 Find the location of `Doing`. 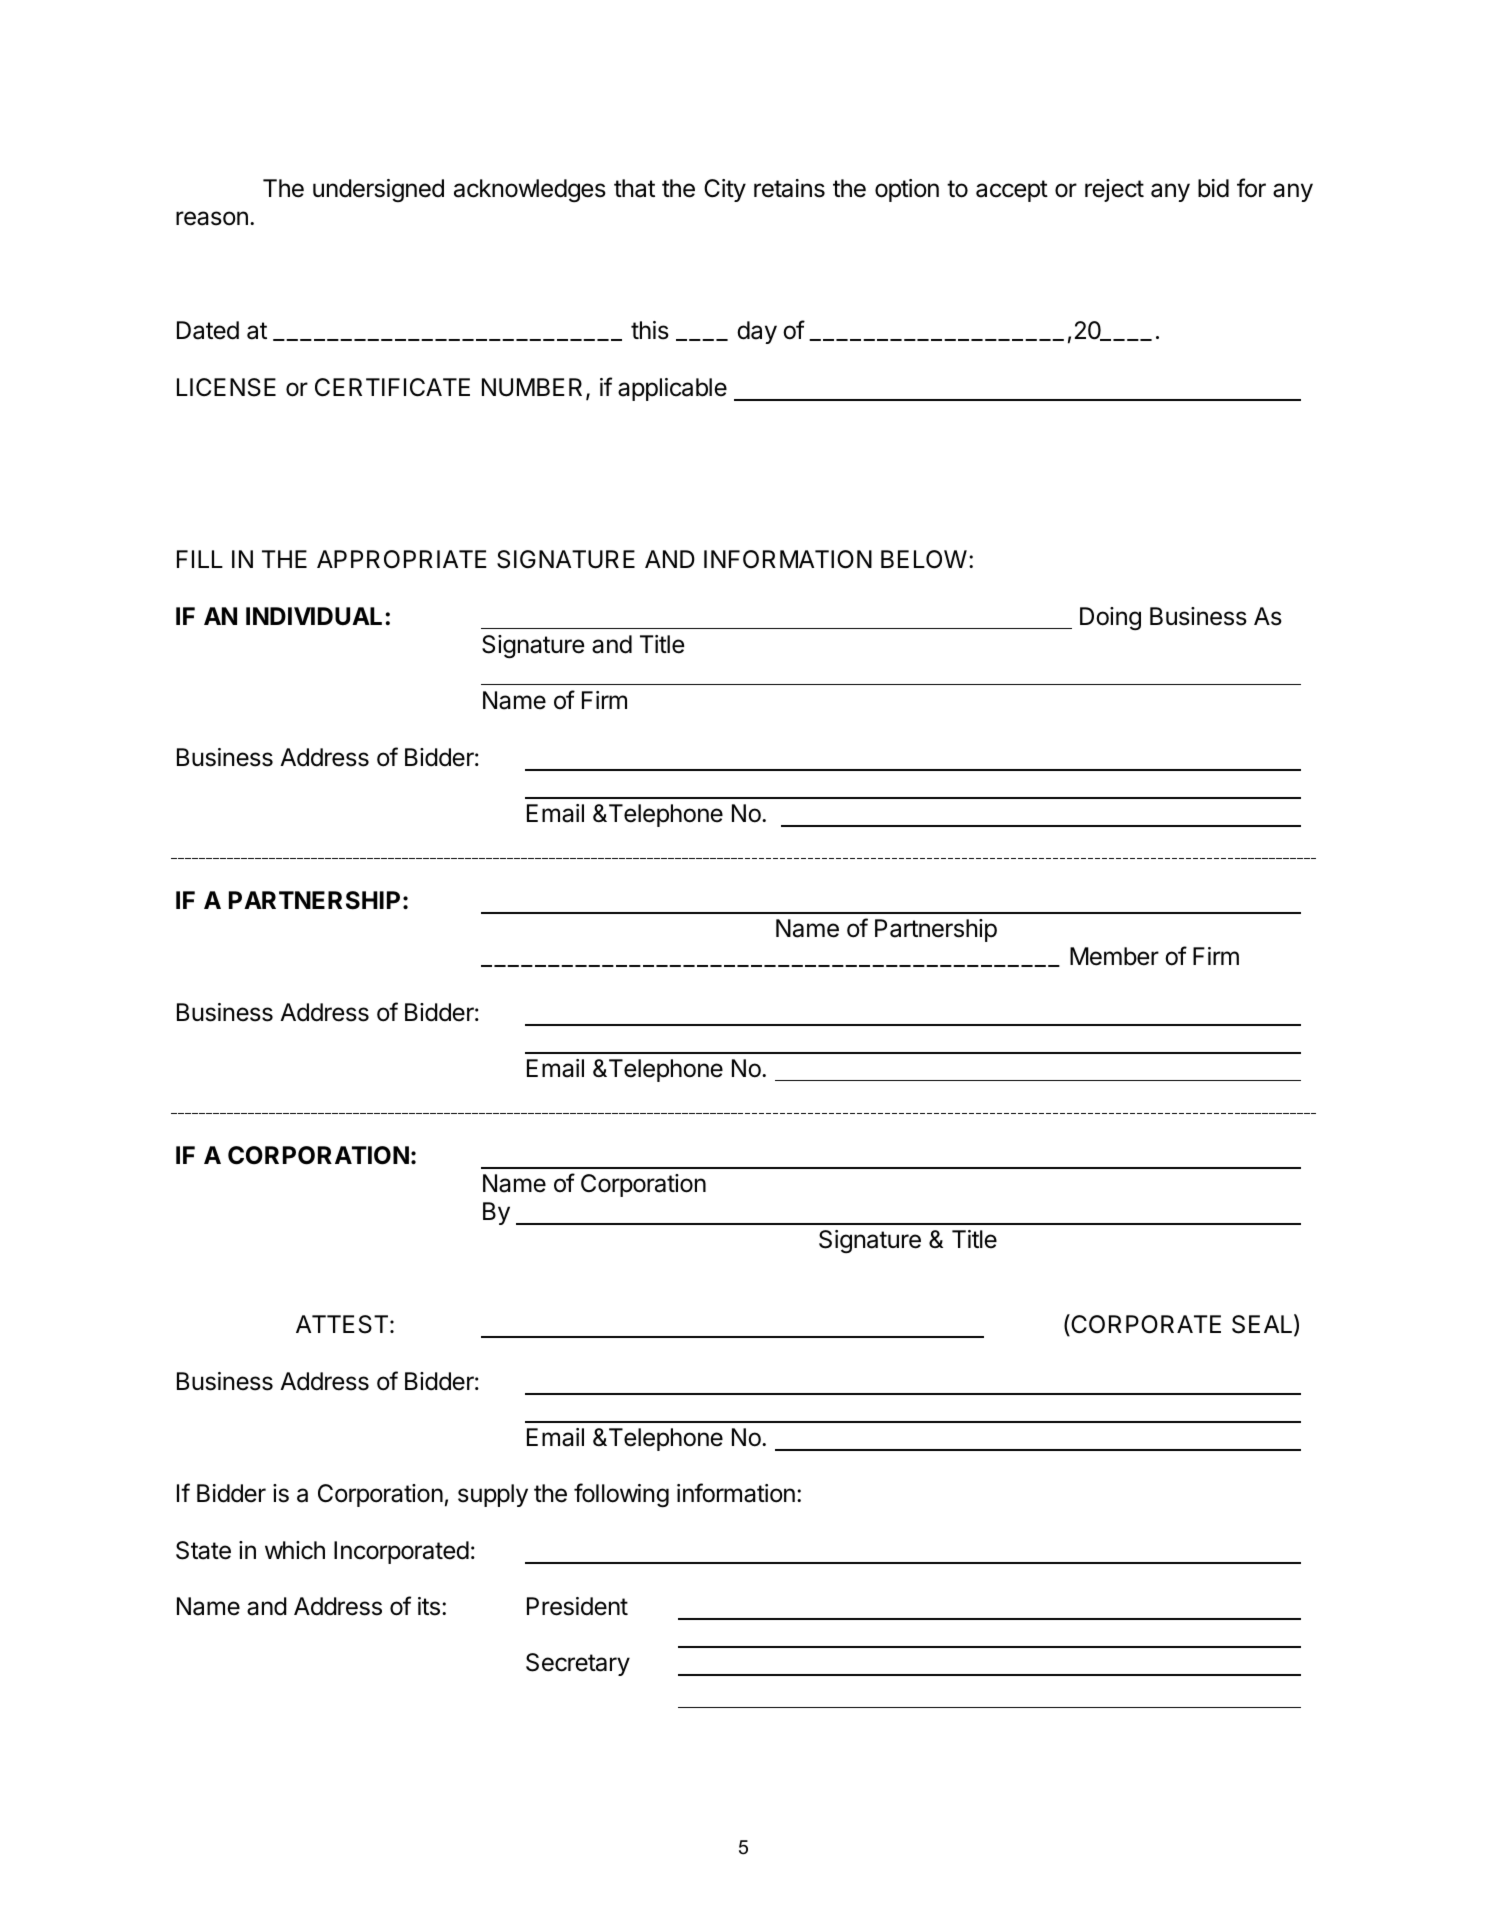

Doing is located at coordinates (1110, 619).
